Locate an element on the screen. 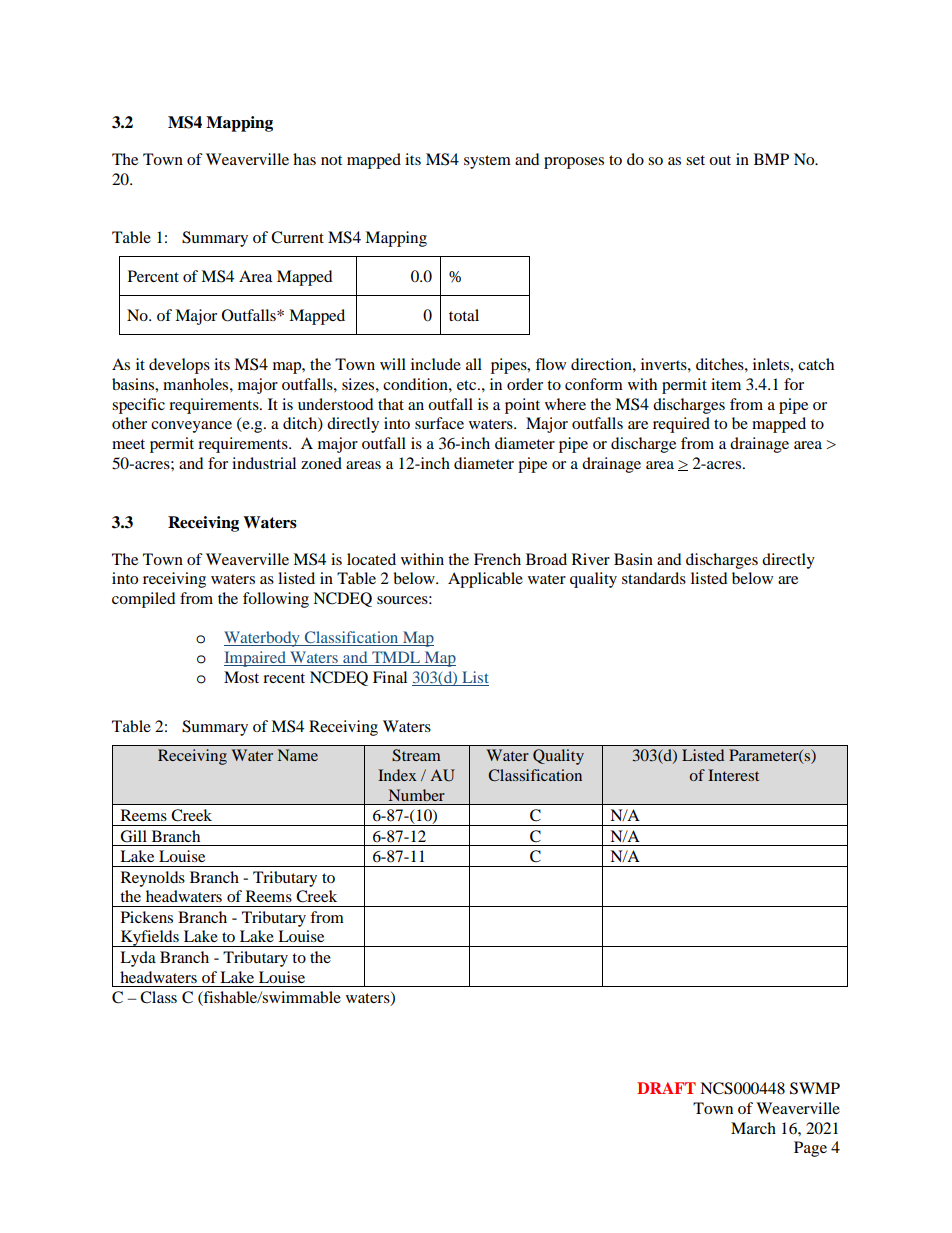 This screenshot has height=1233, width=952. set is located at coordinates (695, 160).
